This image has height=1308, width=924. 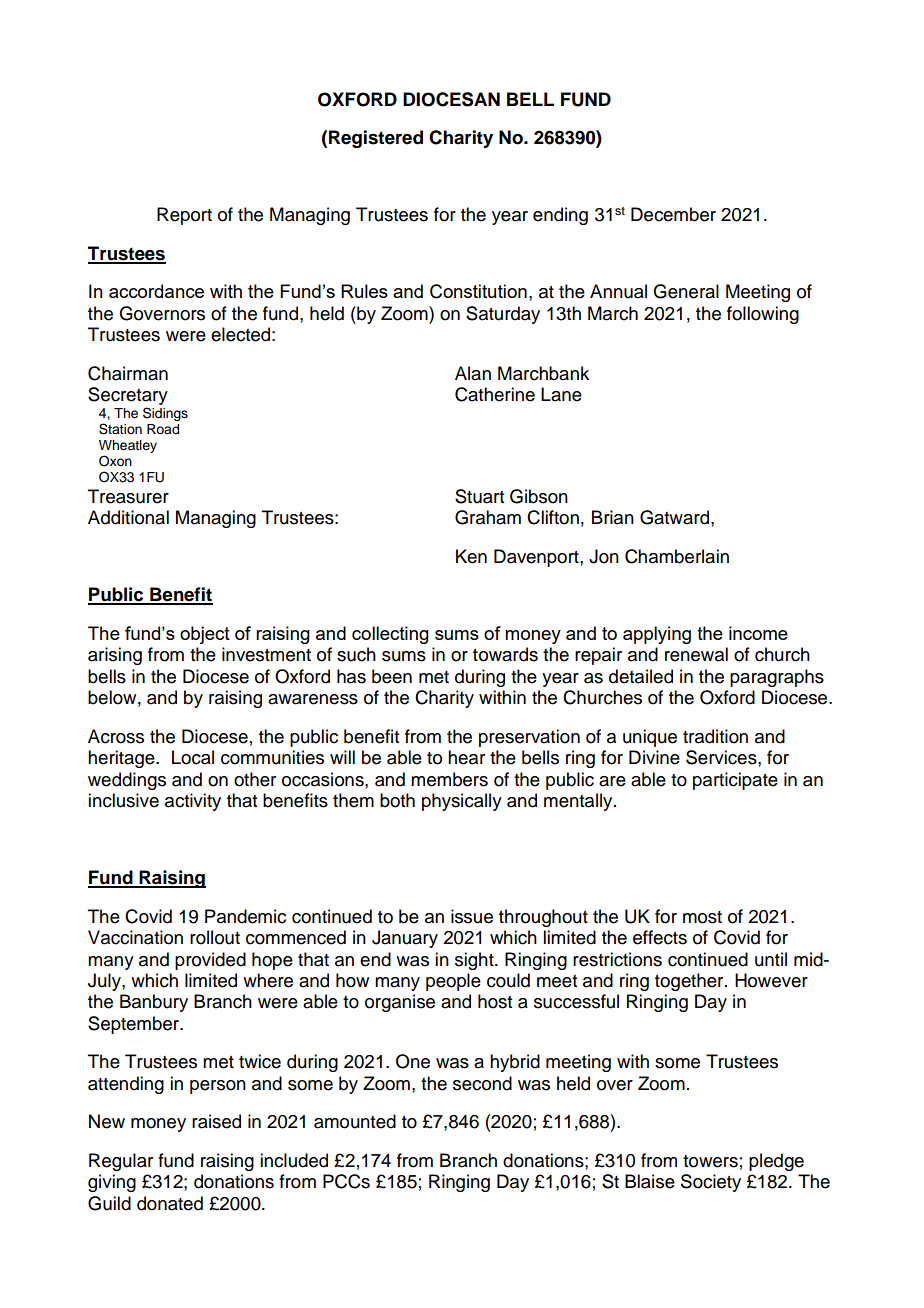 I want to click on amounted, so click(x=355, y=1121).
